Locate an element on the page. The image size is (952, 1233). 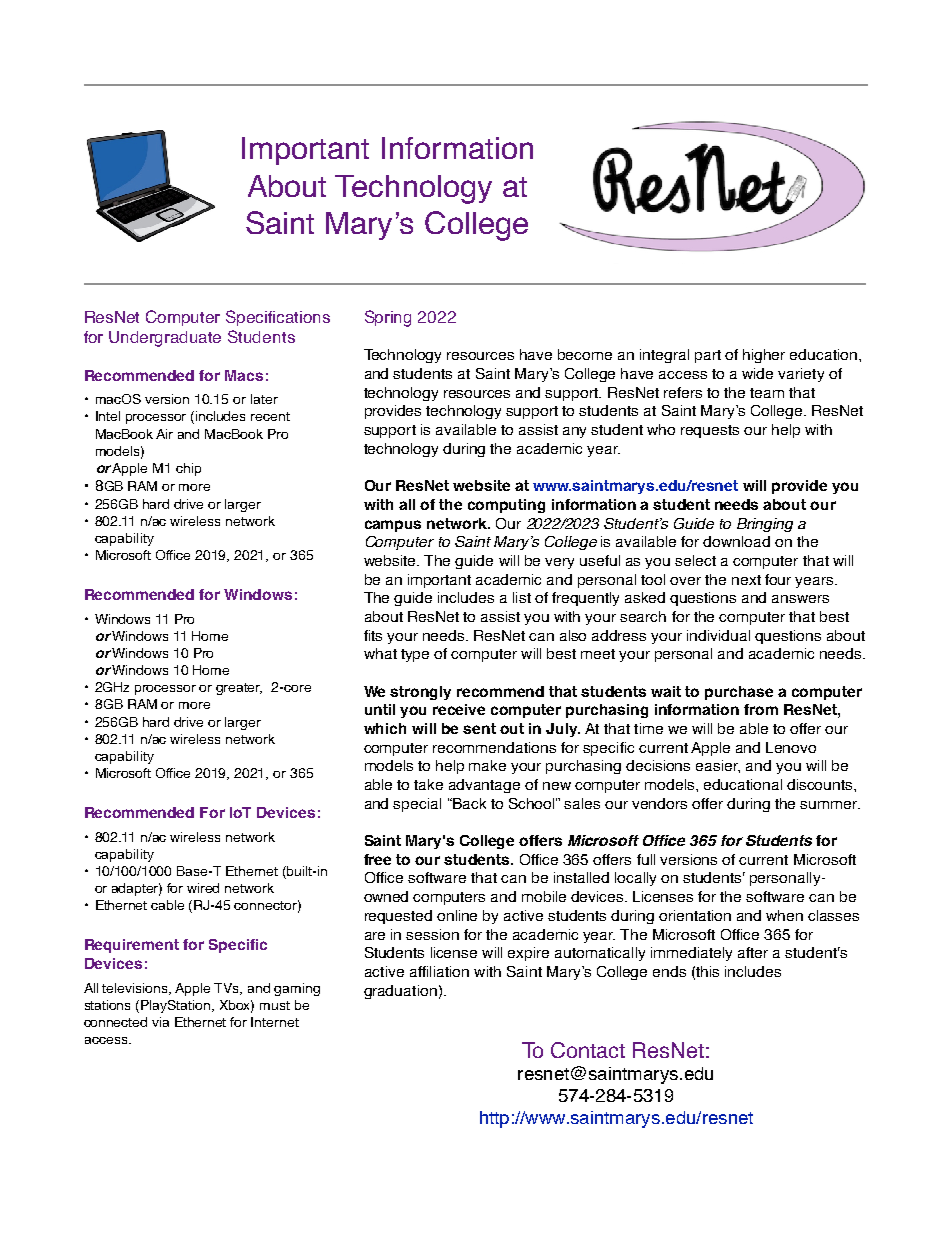
full is located at coordinates (646, 859).
